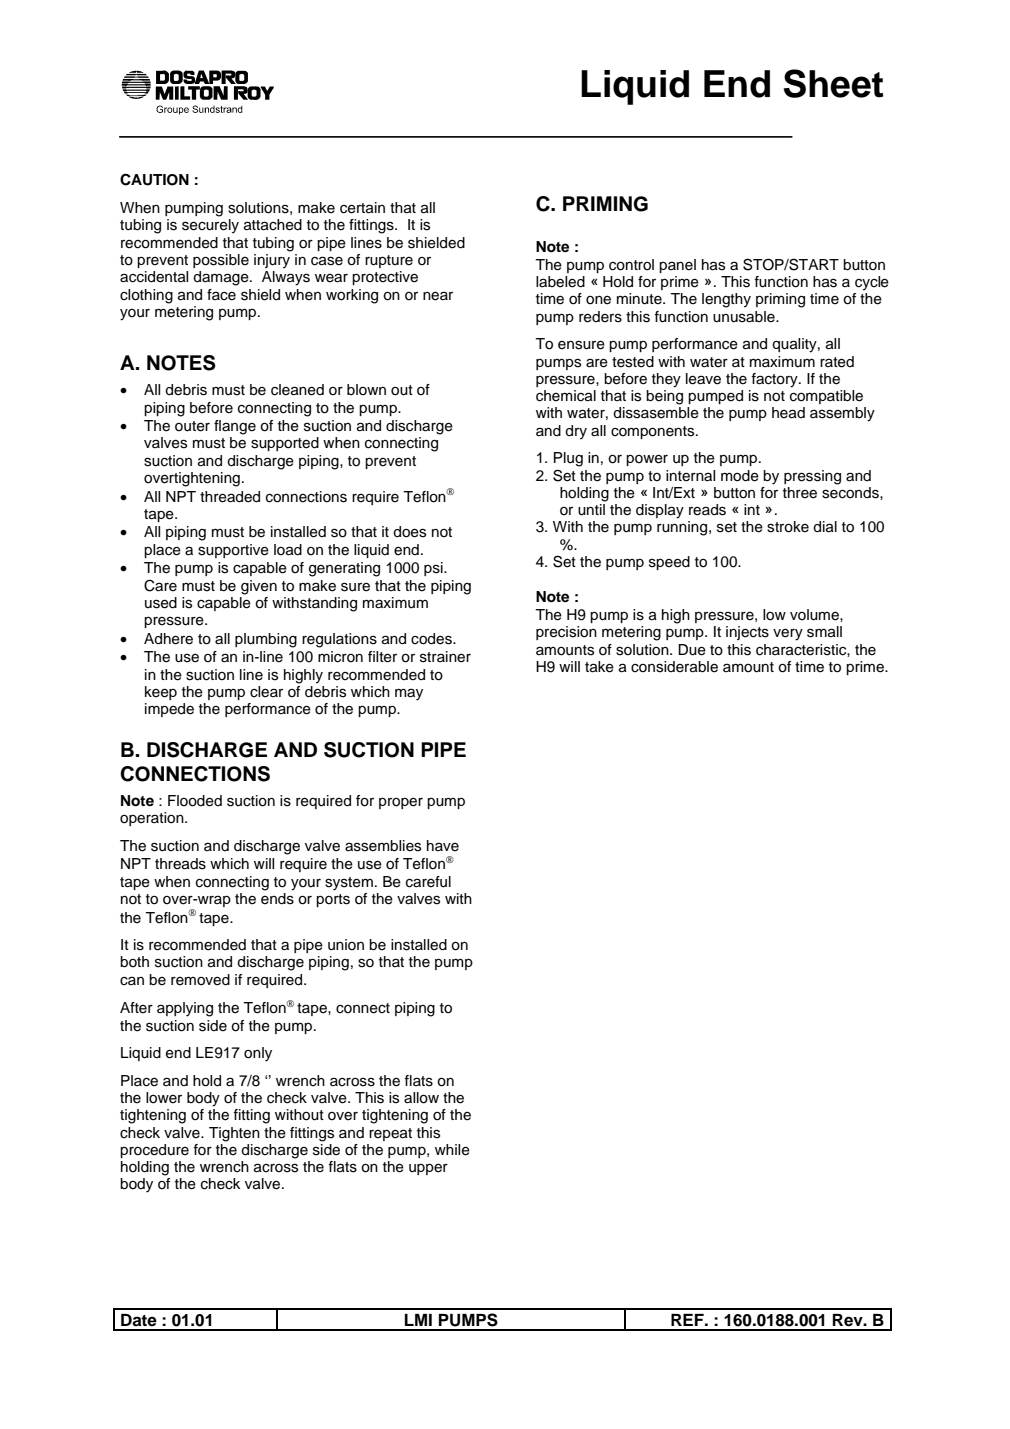  Describe the element at coordinates (195, 801) in the screenshot. I see `Flooded` at that location.
